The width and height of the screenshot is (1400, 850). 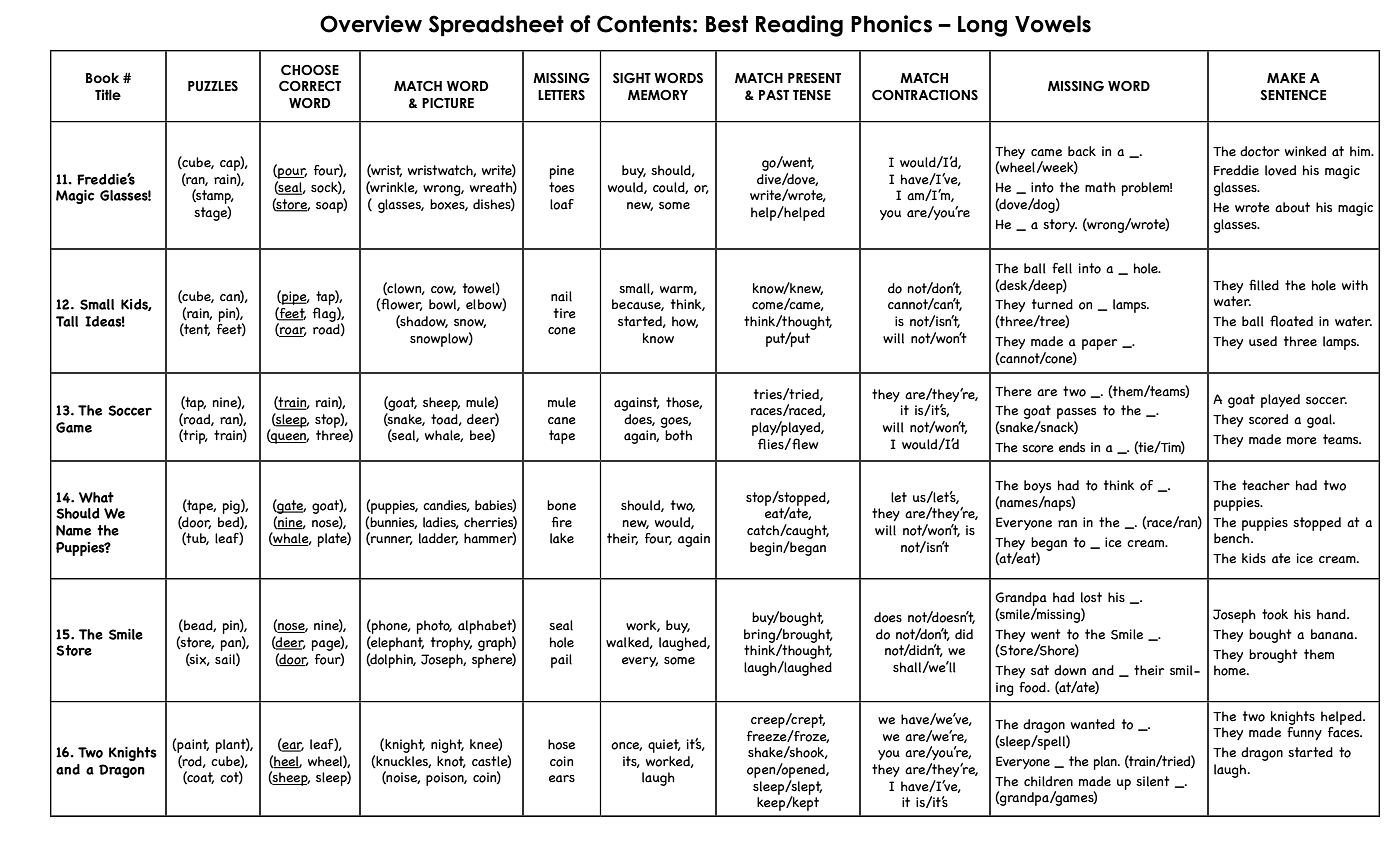 What do you see at coordinates (562, 204) in the screenshot?
I see `loaf` at bounding box center [562, 204].
